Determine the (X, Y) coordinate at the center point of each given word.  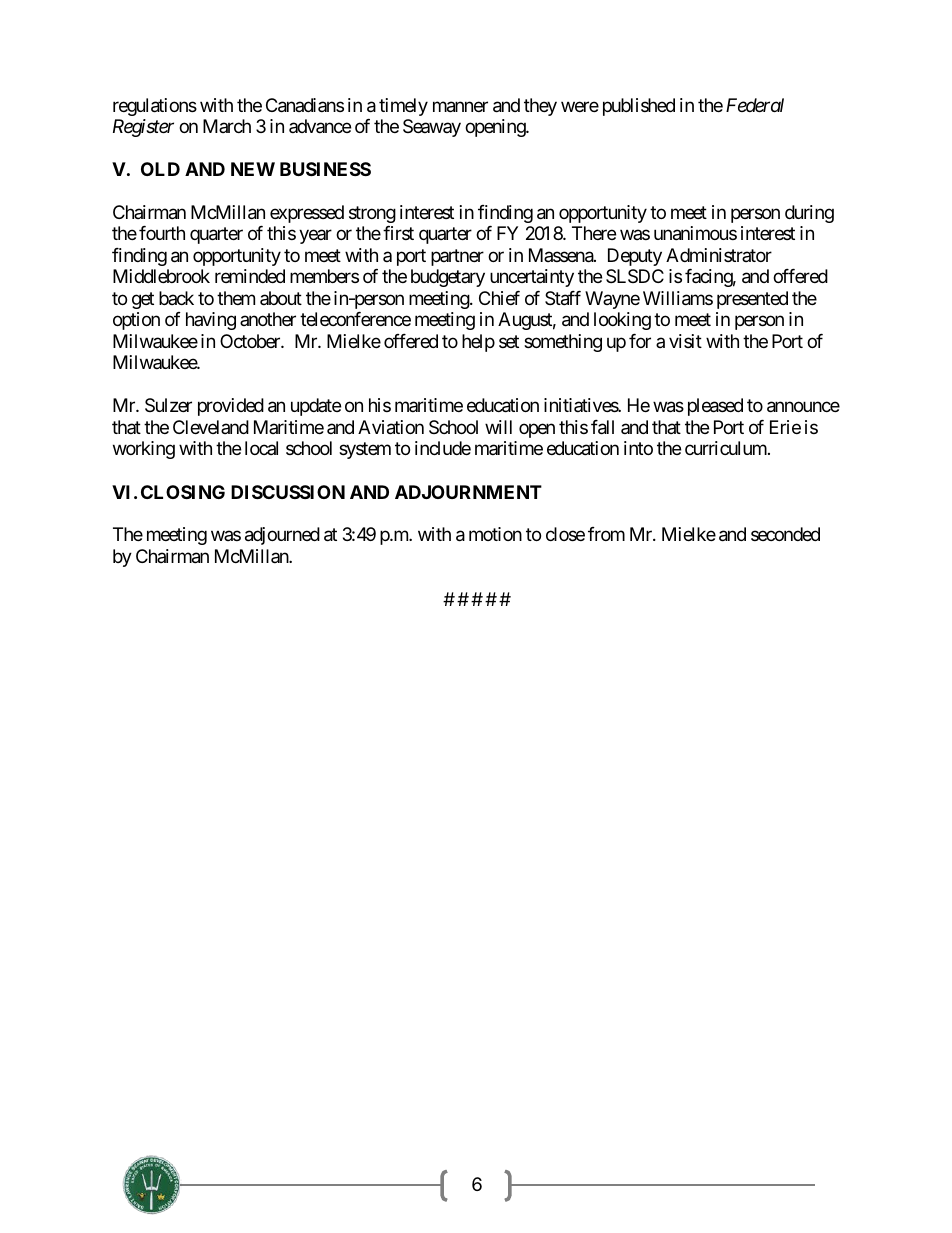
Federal (755, 105)
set (509, 341)
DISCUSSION (288, 492)
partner (457, 257)
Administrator (719, 255)
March (227, 126)
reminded (250, 276)
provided (231, 407)
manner (460, 107)
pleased (715, 407)
